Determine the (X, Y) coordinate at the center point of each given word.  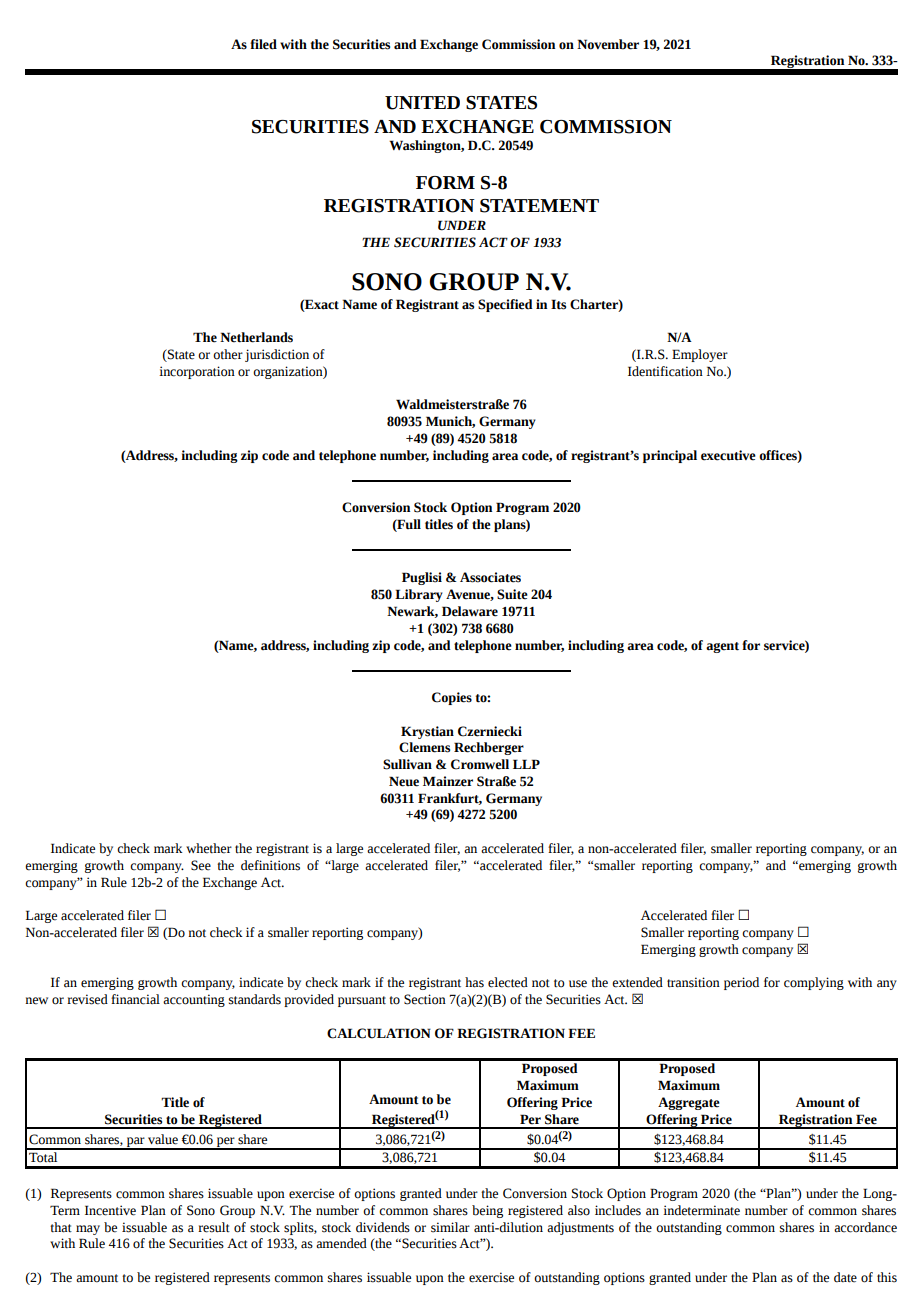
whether (209, 848)
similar (450, 1227)
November (608, 44)
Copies (452, 698)
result (214, 1227)
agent (722, 647)
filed (263, 44)
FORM (445, 183)
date (845, 1277)
